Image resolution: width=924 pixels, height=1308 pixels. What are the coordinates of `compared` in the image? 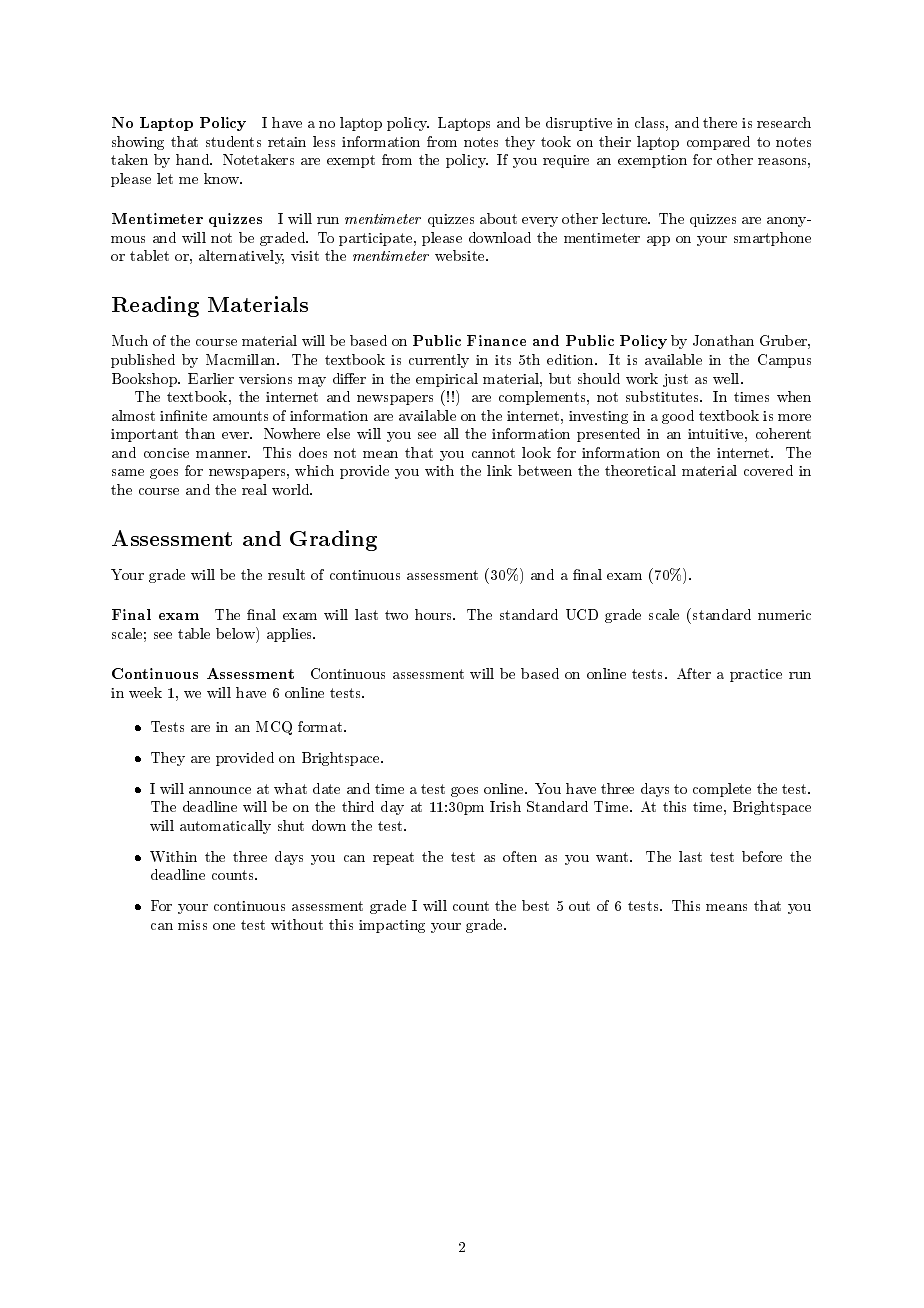 It's located at (718, 143).
